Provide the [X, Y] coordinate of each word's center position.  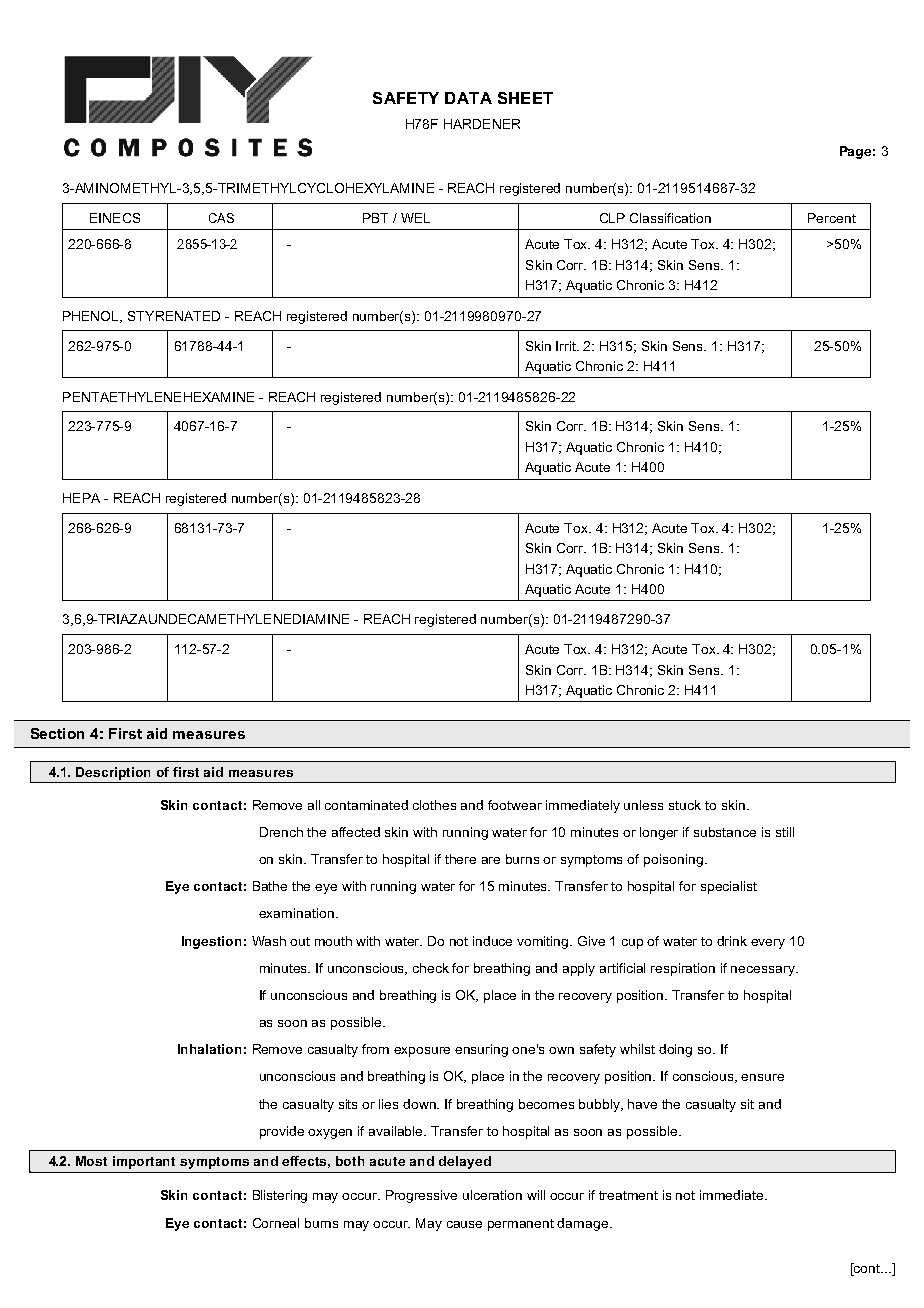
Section [57, 733]
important [144, 1162]
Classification [670, 218]
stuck [685, 805]
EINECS [115, 218]
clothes [434, 805]
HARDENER [482, 124]
